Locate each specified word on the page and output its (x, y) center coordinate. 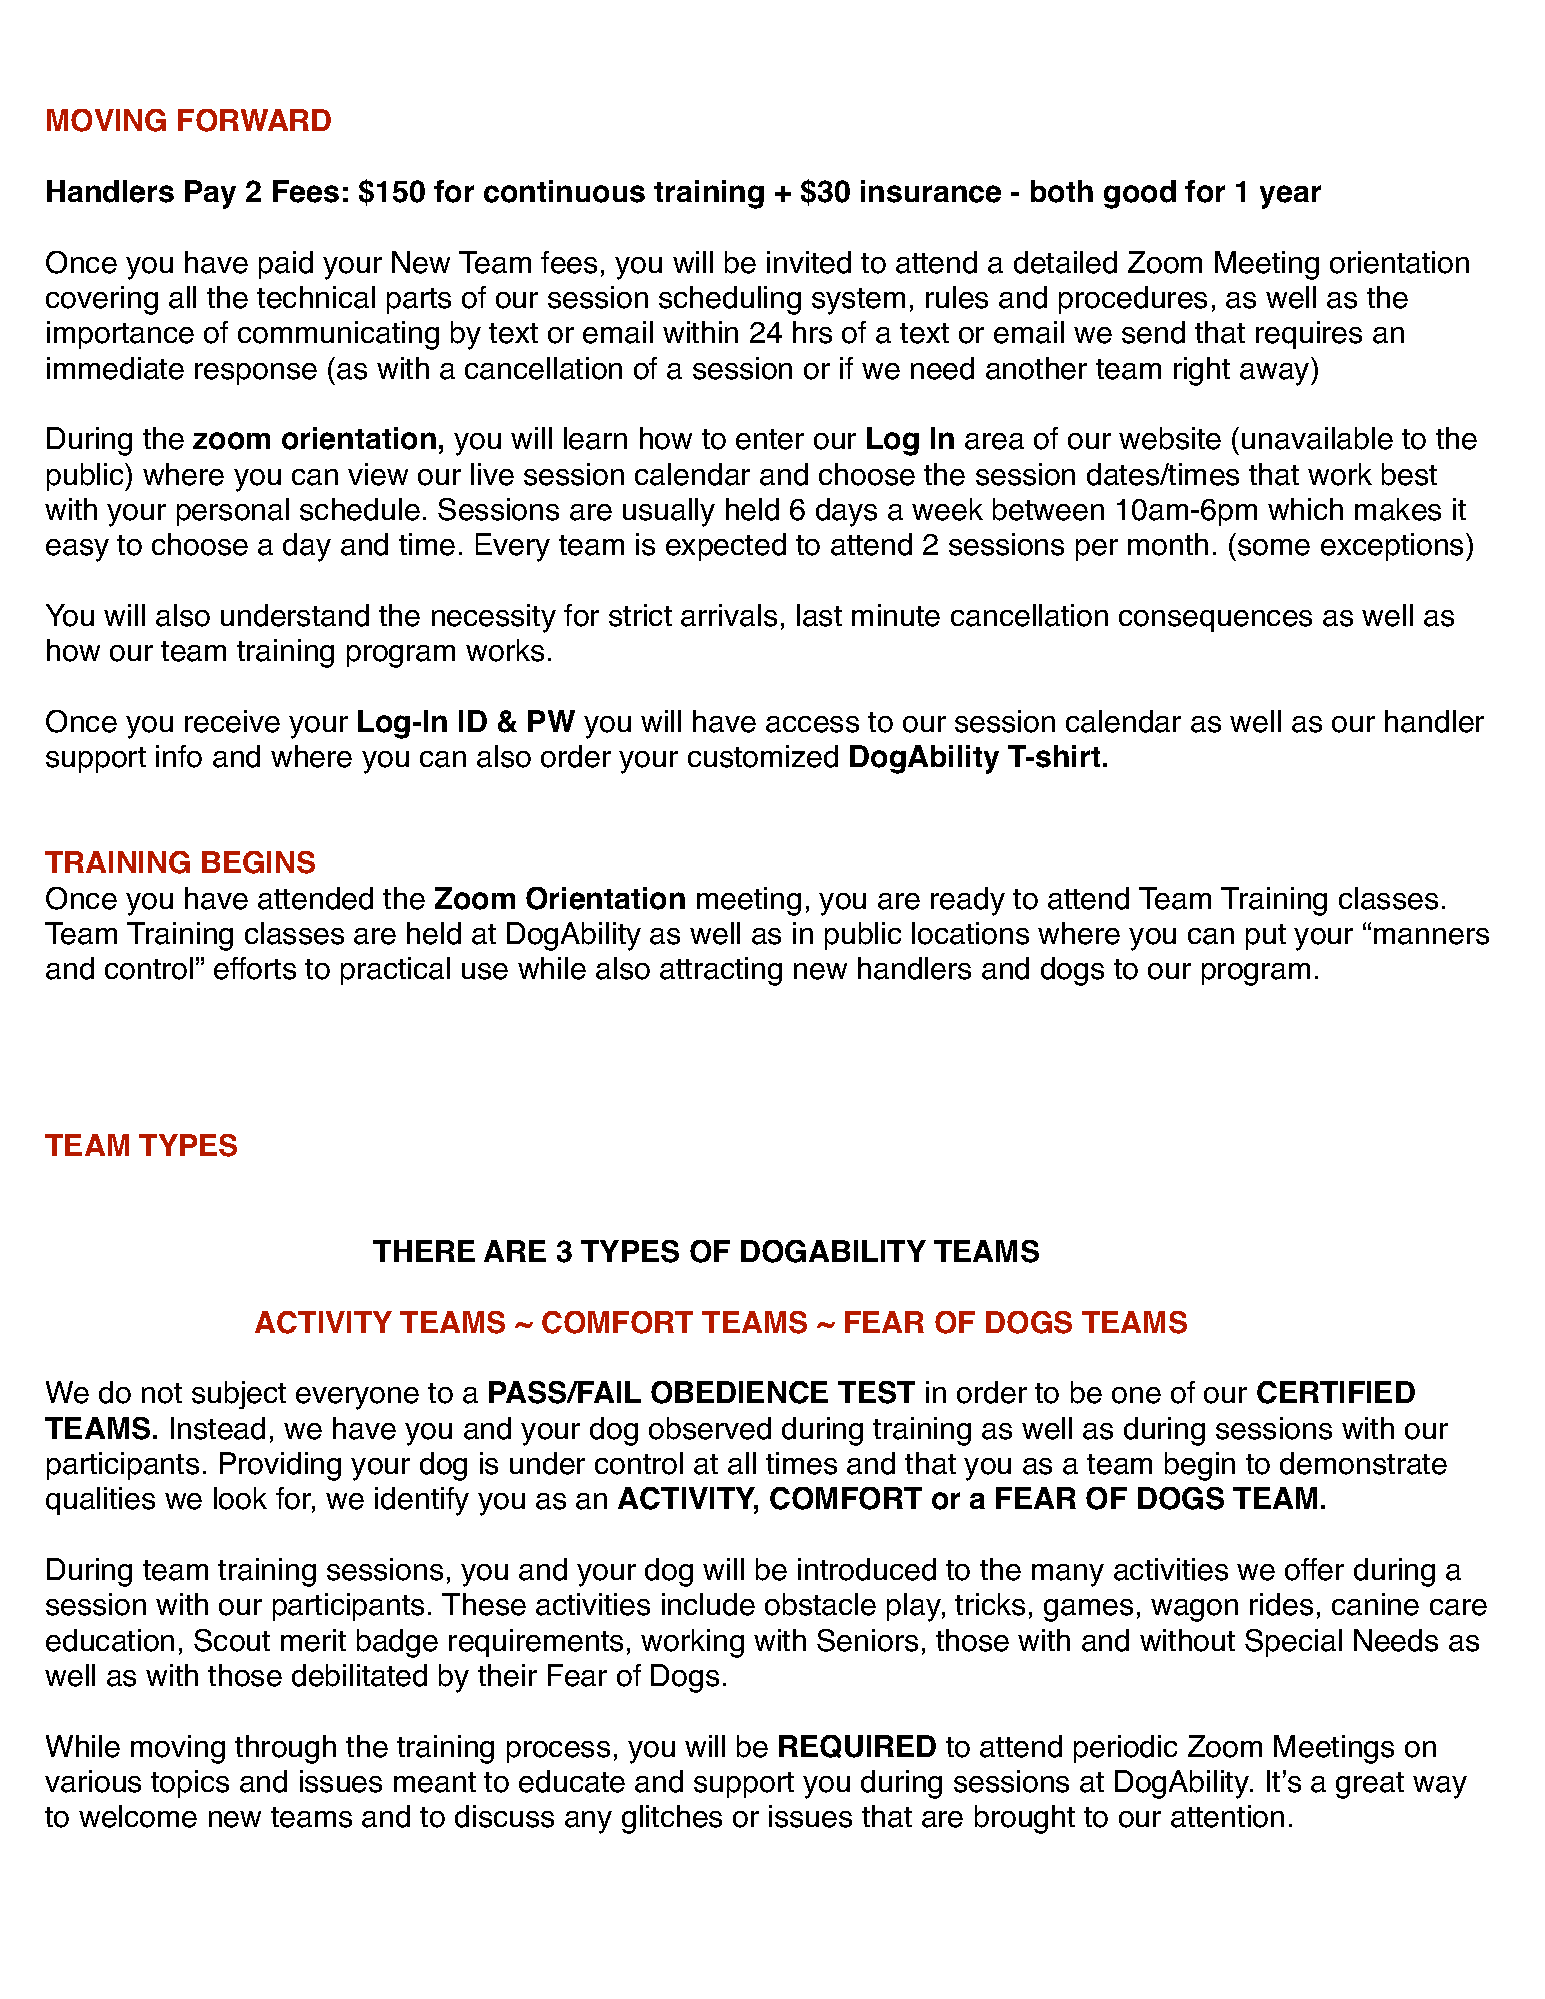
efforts (255, 968)
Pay (210, 194)
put (1266, 937)
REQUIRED (857, 1746)
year (1290, 197)
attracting (721, 971)
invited (809, 262)
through (285, 1749)
